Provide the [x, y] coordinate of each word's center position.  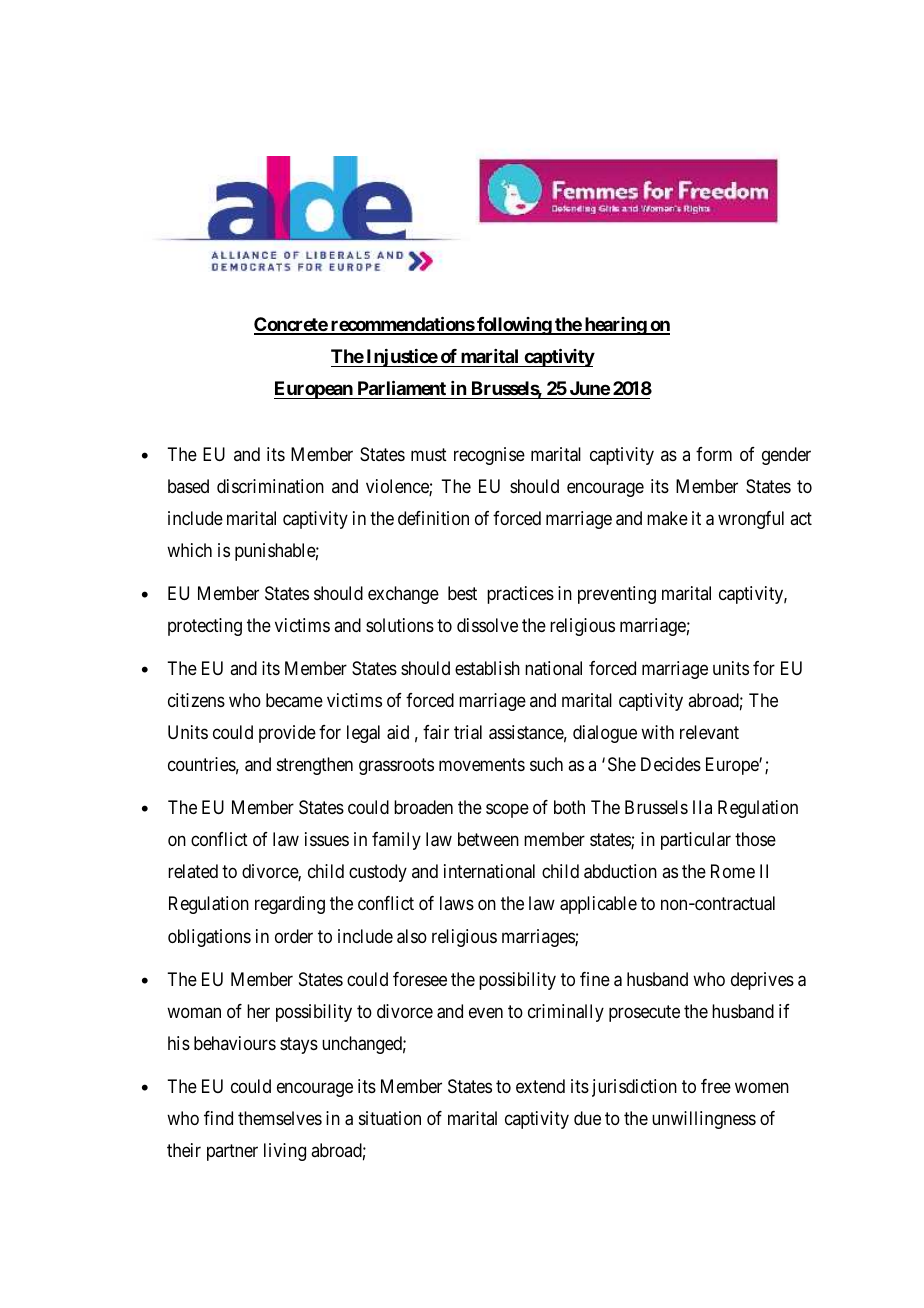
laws [457, 903]
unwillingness [704, 1120]
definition [433, 518]
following [514, 326]
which [189, 550]
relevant [709, 732]
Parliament [402, 387]
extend [540, 1086]
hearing [615, 326]
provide [287, 734]
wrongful [751, 520]
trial [468, 732]
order [294, 936]
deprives [762, 981]
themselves [280, 1118]
